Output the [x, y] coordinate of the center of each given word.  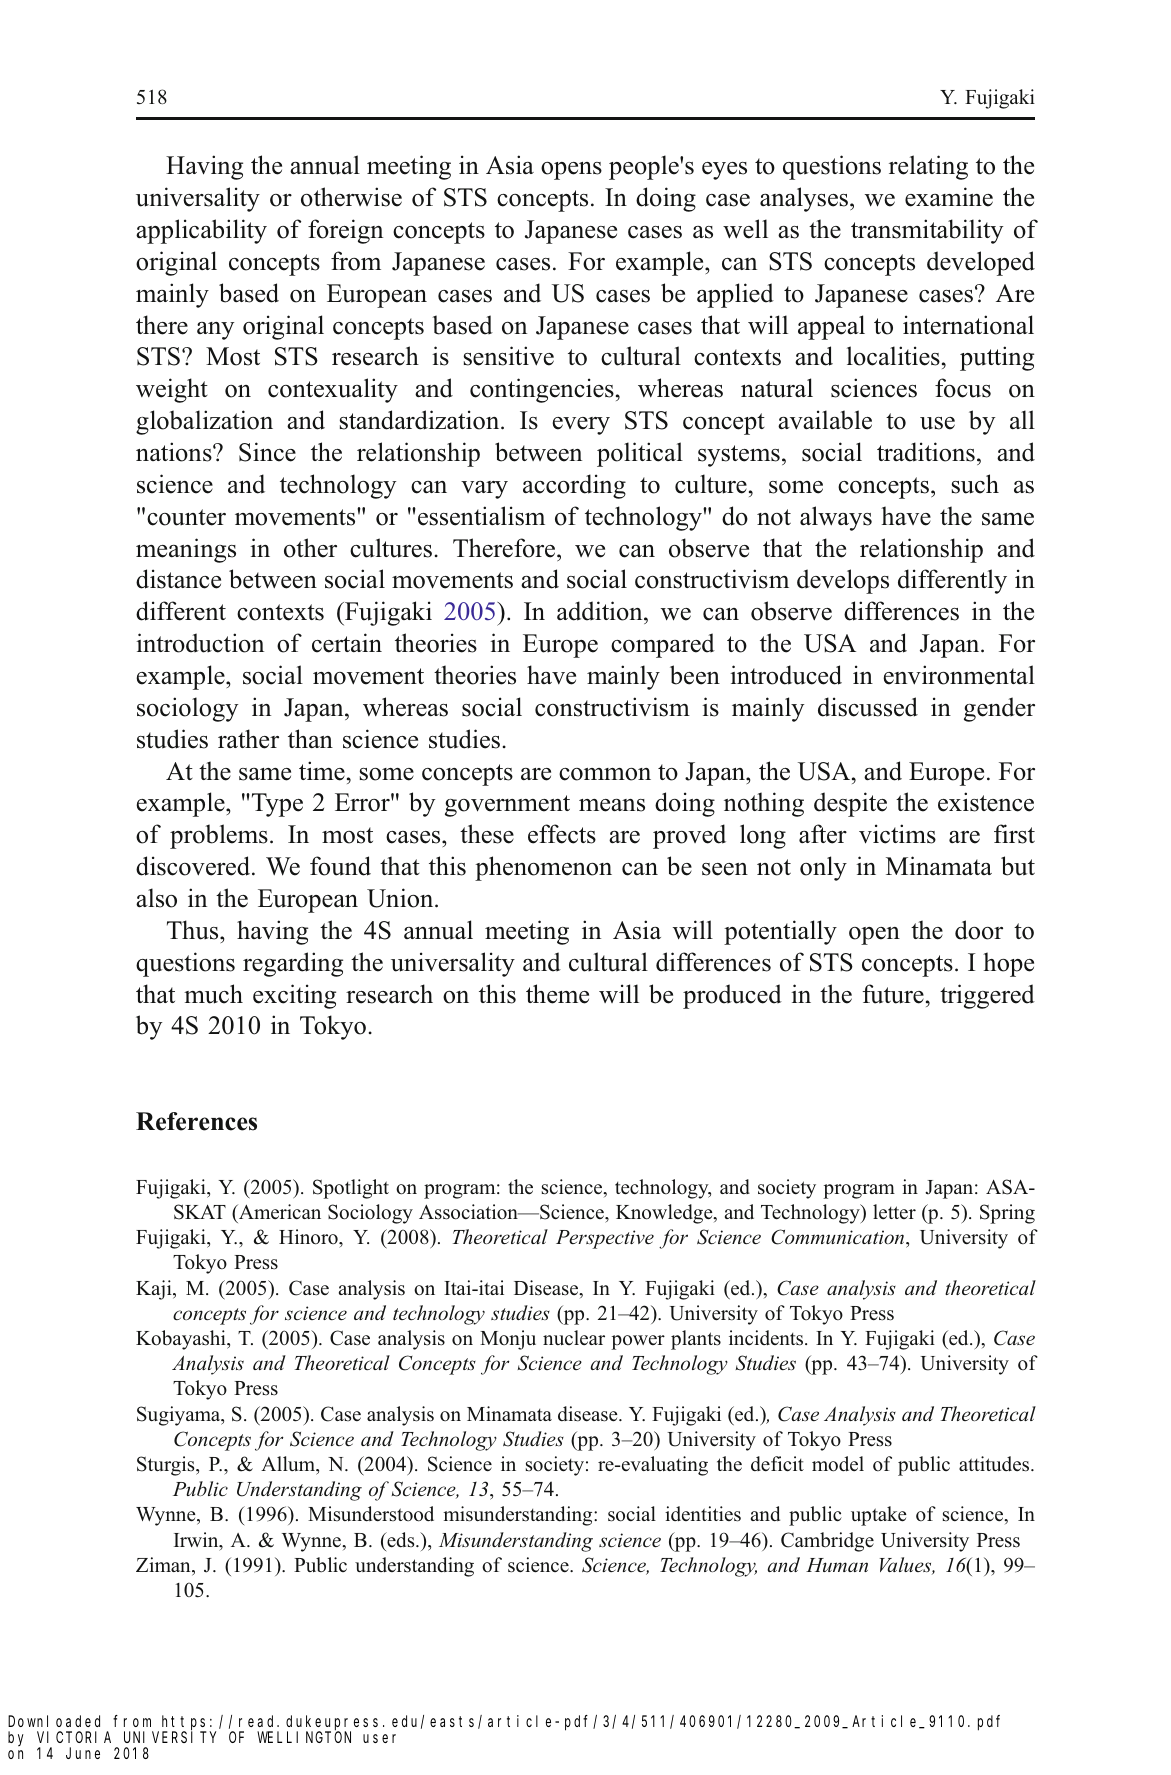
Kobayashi [182, 1340]
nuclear [574, 1338]
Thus [194, 930]
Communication [839, 1237]
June [83, 1753]
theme [557, 994]
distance [178, 579]
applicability [201, 231]
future [893, 994]
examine [949, 197]
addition [601, 612]
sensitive [509, 356]
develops [843, 581]
